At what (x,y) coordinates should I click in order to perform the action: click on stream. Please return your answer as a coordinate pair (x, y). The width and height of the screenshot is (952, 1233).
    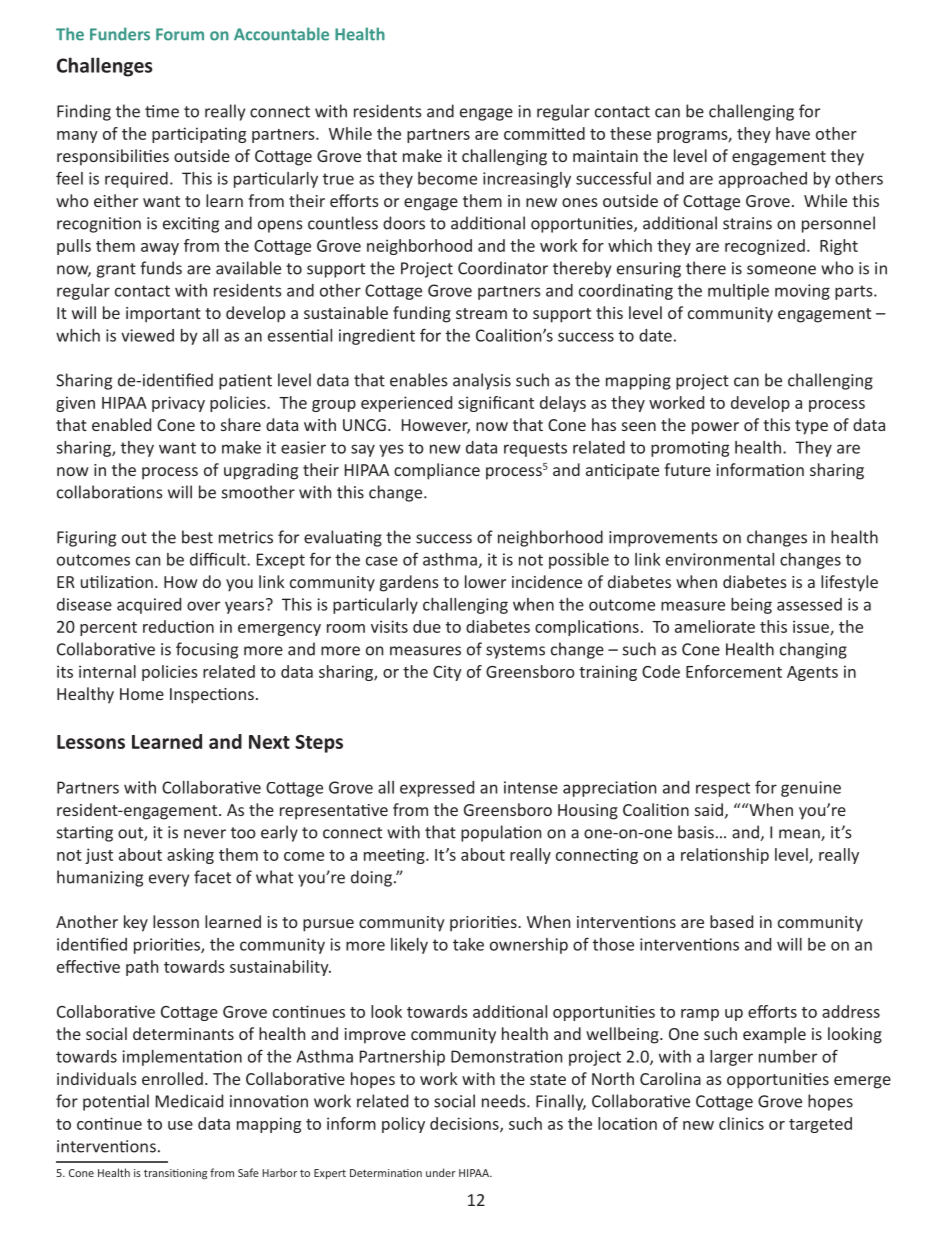
    Looking at the image, I should click on (481, 313).
